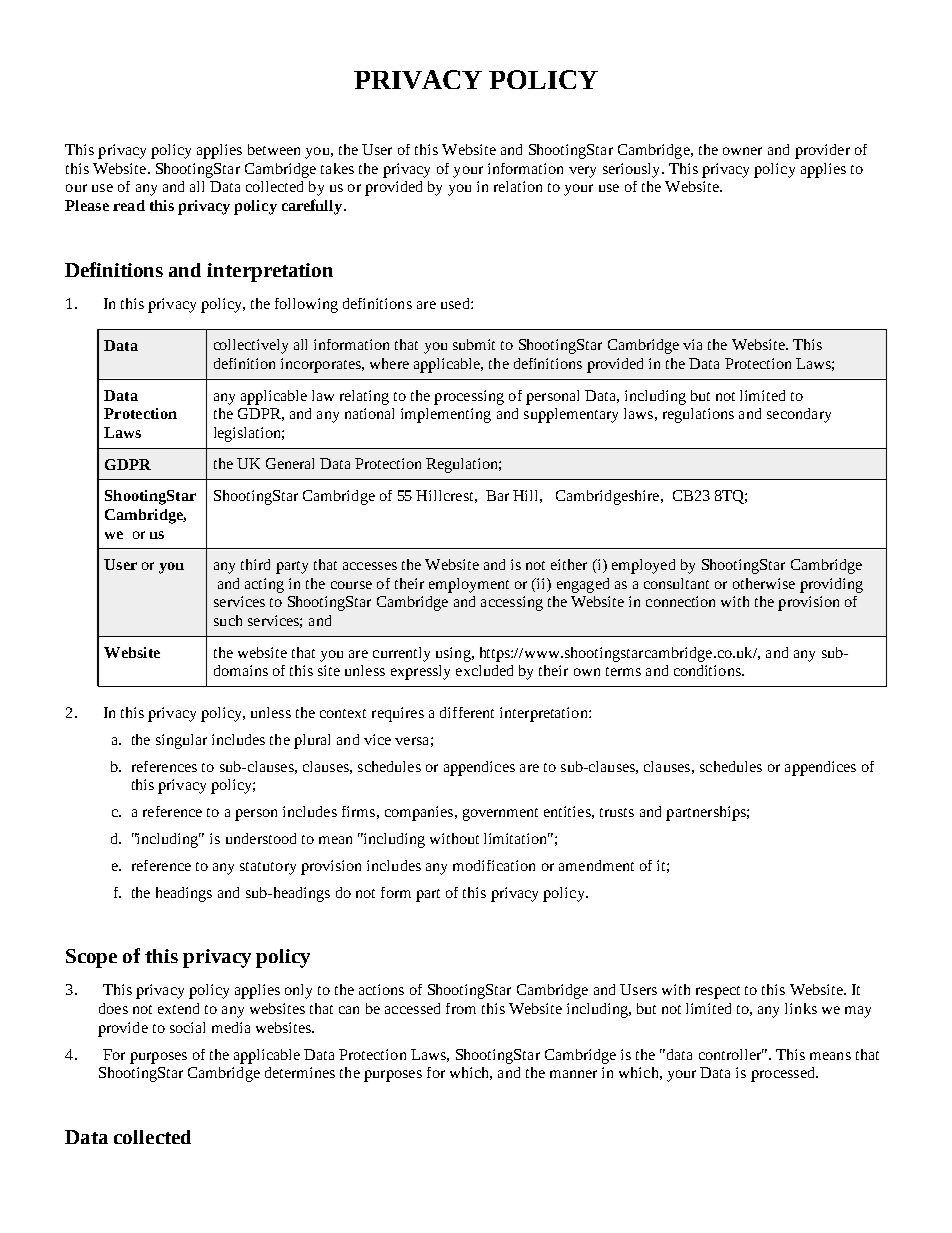 Image resolution: width=952 pixels, height=1233 pixels. Describe the element at coordinates (181, 741) in the page. I see `singular` at that location.
